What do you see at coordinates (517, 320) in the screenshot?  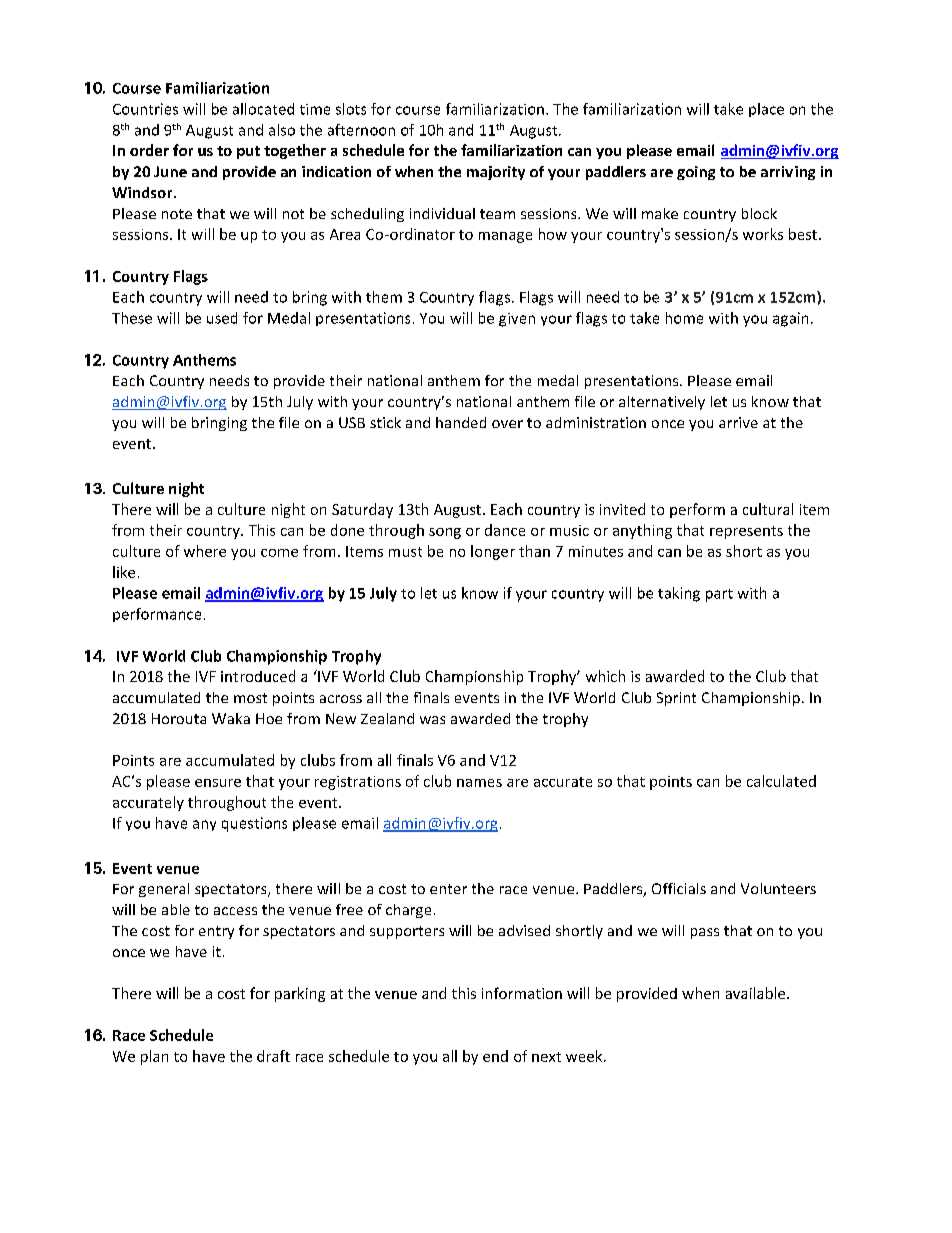 I see `given` at bounding box center [517, 320].
